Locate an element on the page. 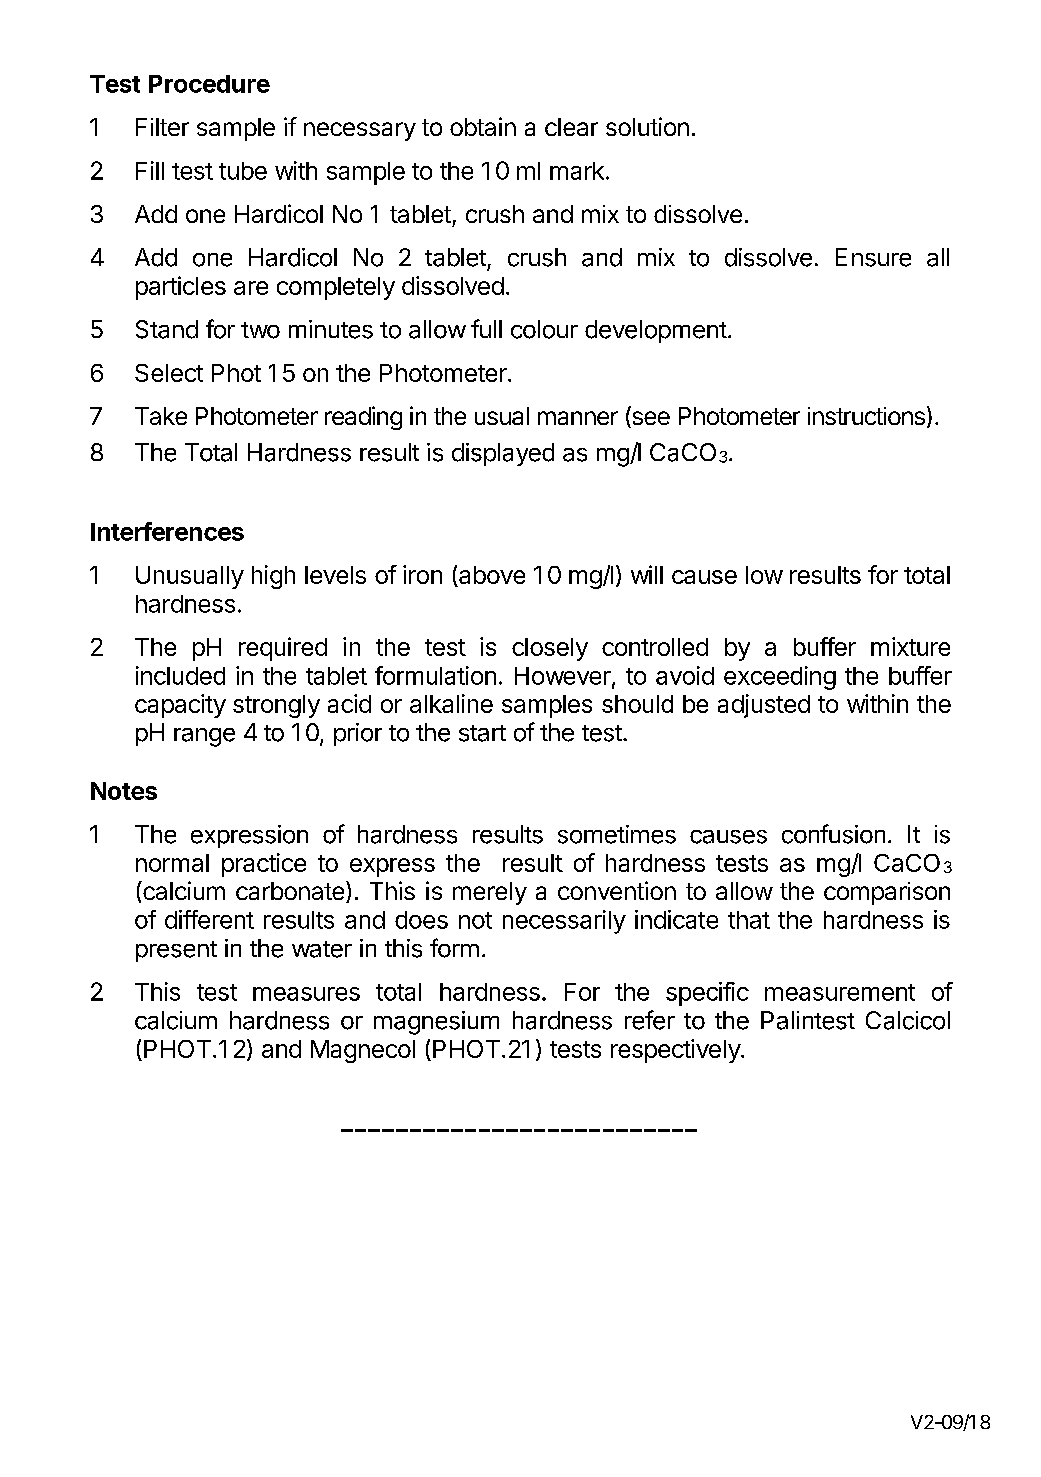 The image size is (1041, 1477). confusion is located at coordinates (833, 834).
